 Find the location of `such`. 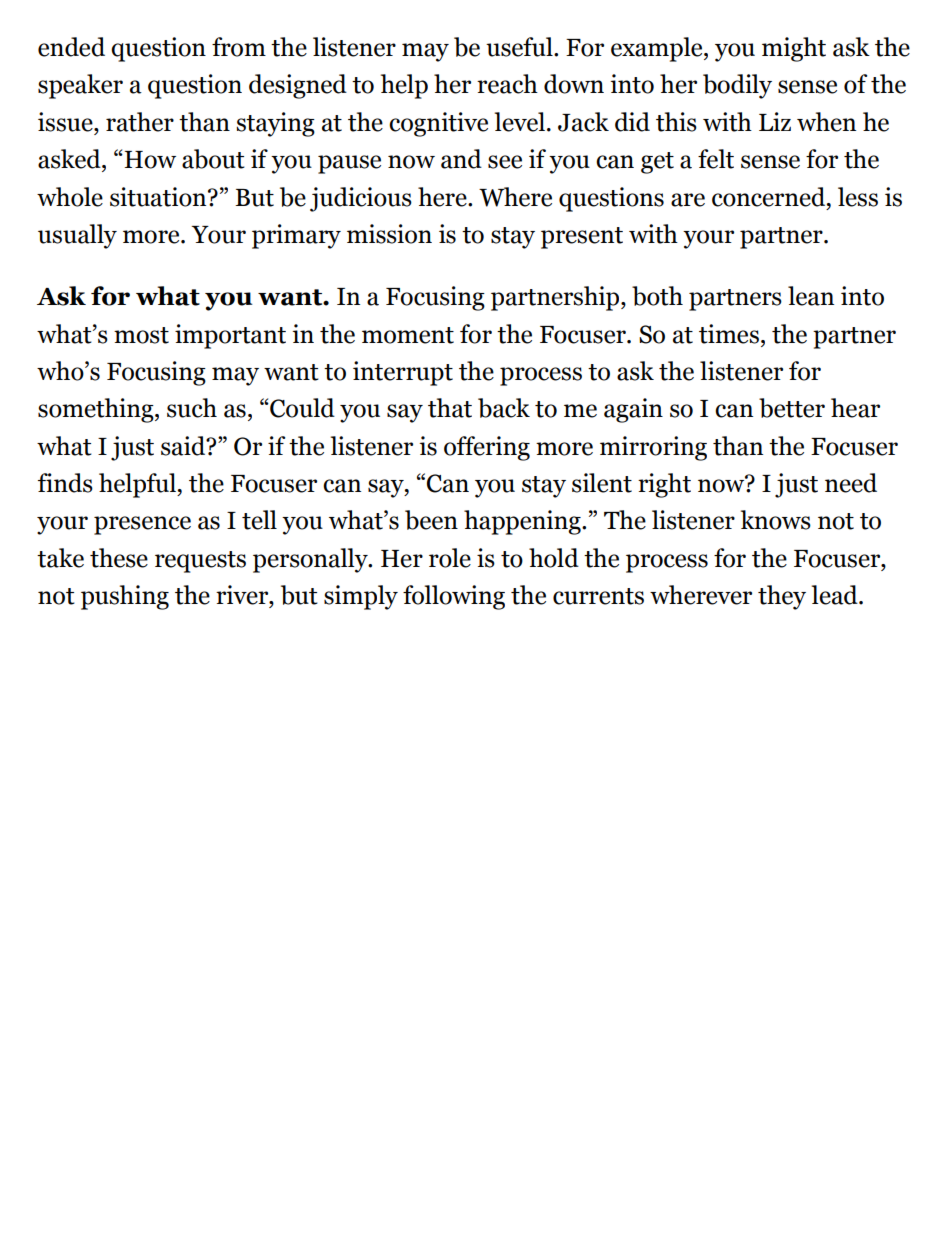

such is located at coordinates (192, 408).
